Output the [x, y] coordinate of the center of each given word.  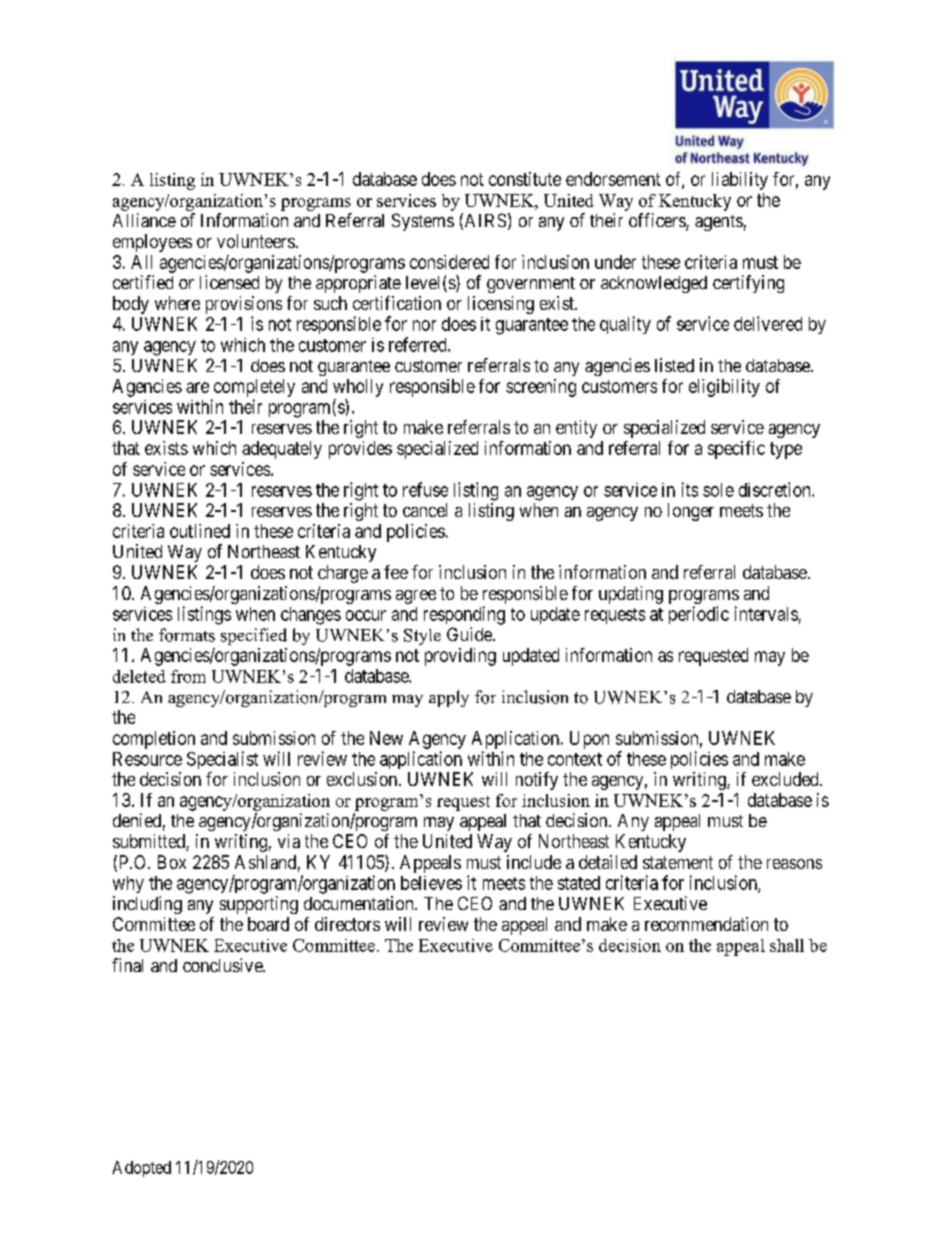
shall [787, 945]
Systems [423, 222]
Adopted [141, 1169]
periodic [699, 615]
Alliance [144, 220]
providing [460, 657]
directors [347, 924]
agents [719, 223]
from [188, 676]
